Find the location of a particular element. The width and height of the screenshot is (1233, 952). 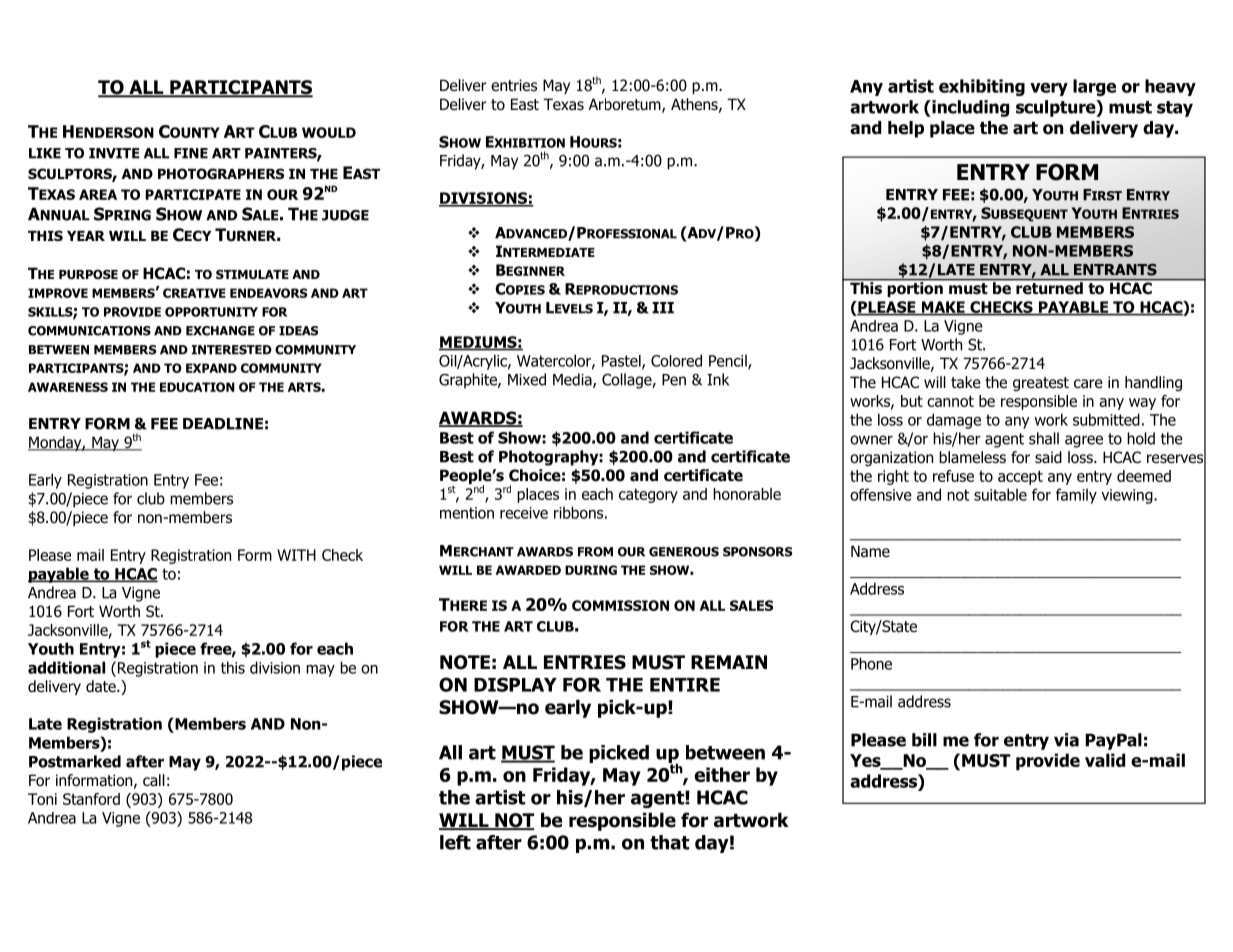

WOULD is located at coordinates (329, 132).
